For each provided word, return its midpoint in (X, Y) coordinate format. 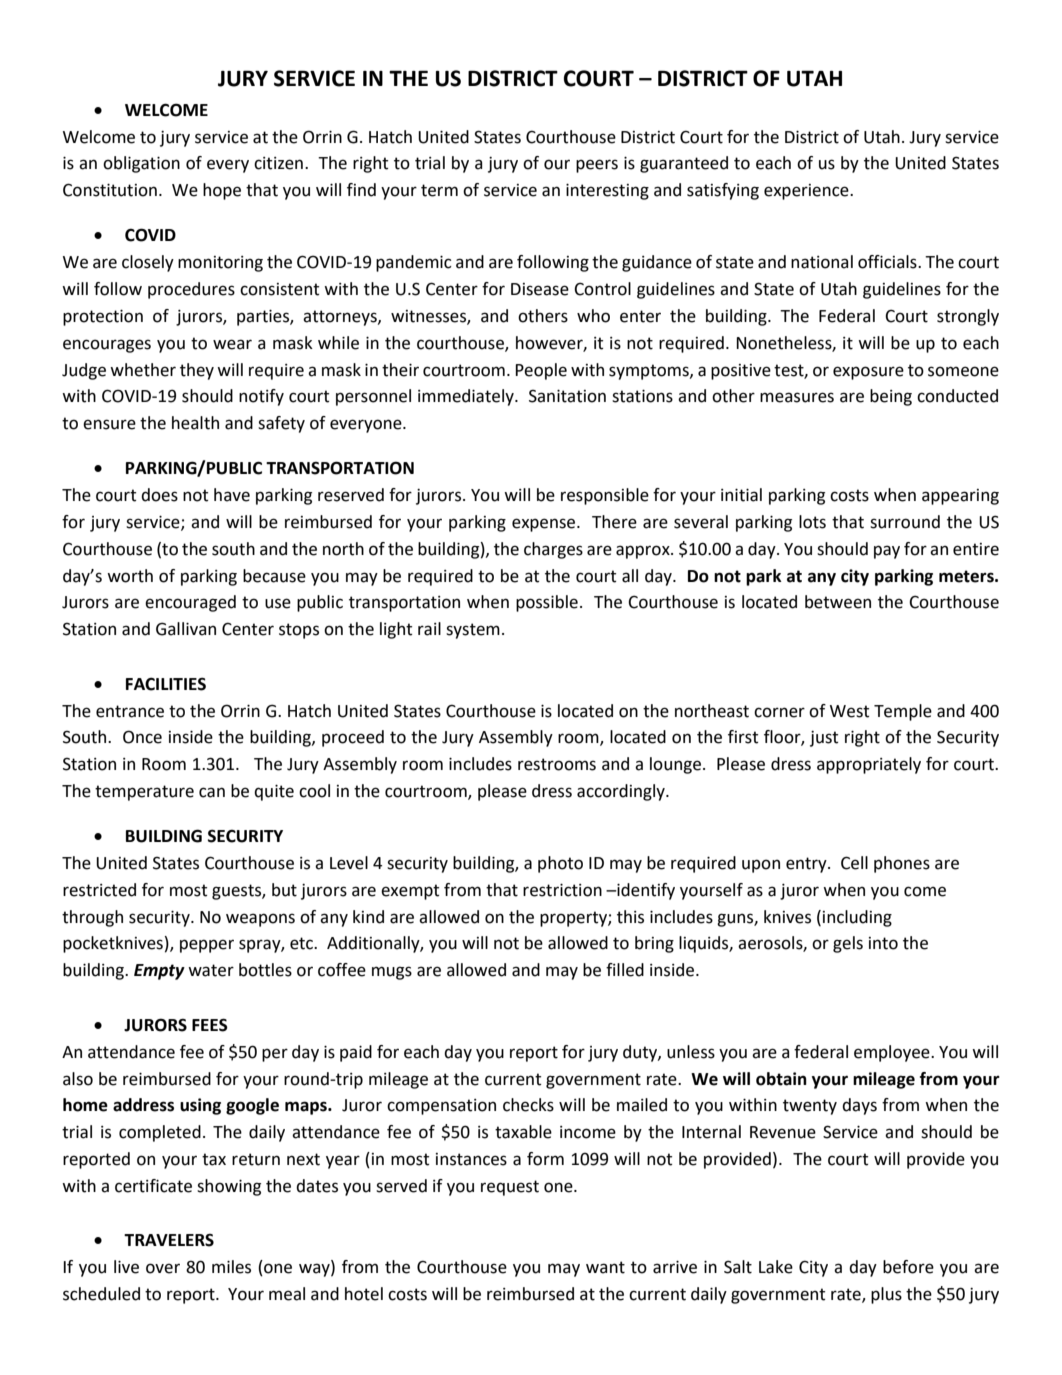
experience (807, 192)
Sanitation (567, 396)
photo (560, 864)
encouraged (190, 603)
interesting (607, 192)
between (838, 602)
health (195, 423)
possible (547, 603)
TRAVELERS (169, 1240)
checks (528, 1105)
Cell (854, 863)
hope (222, 191)
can (212, 792)
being (891, 397)
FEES (210, 1025)
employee (893, 1053)
